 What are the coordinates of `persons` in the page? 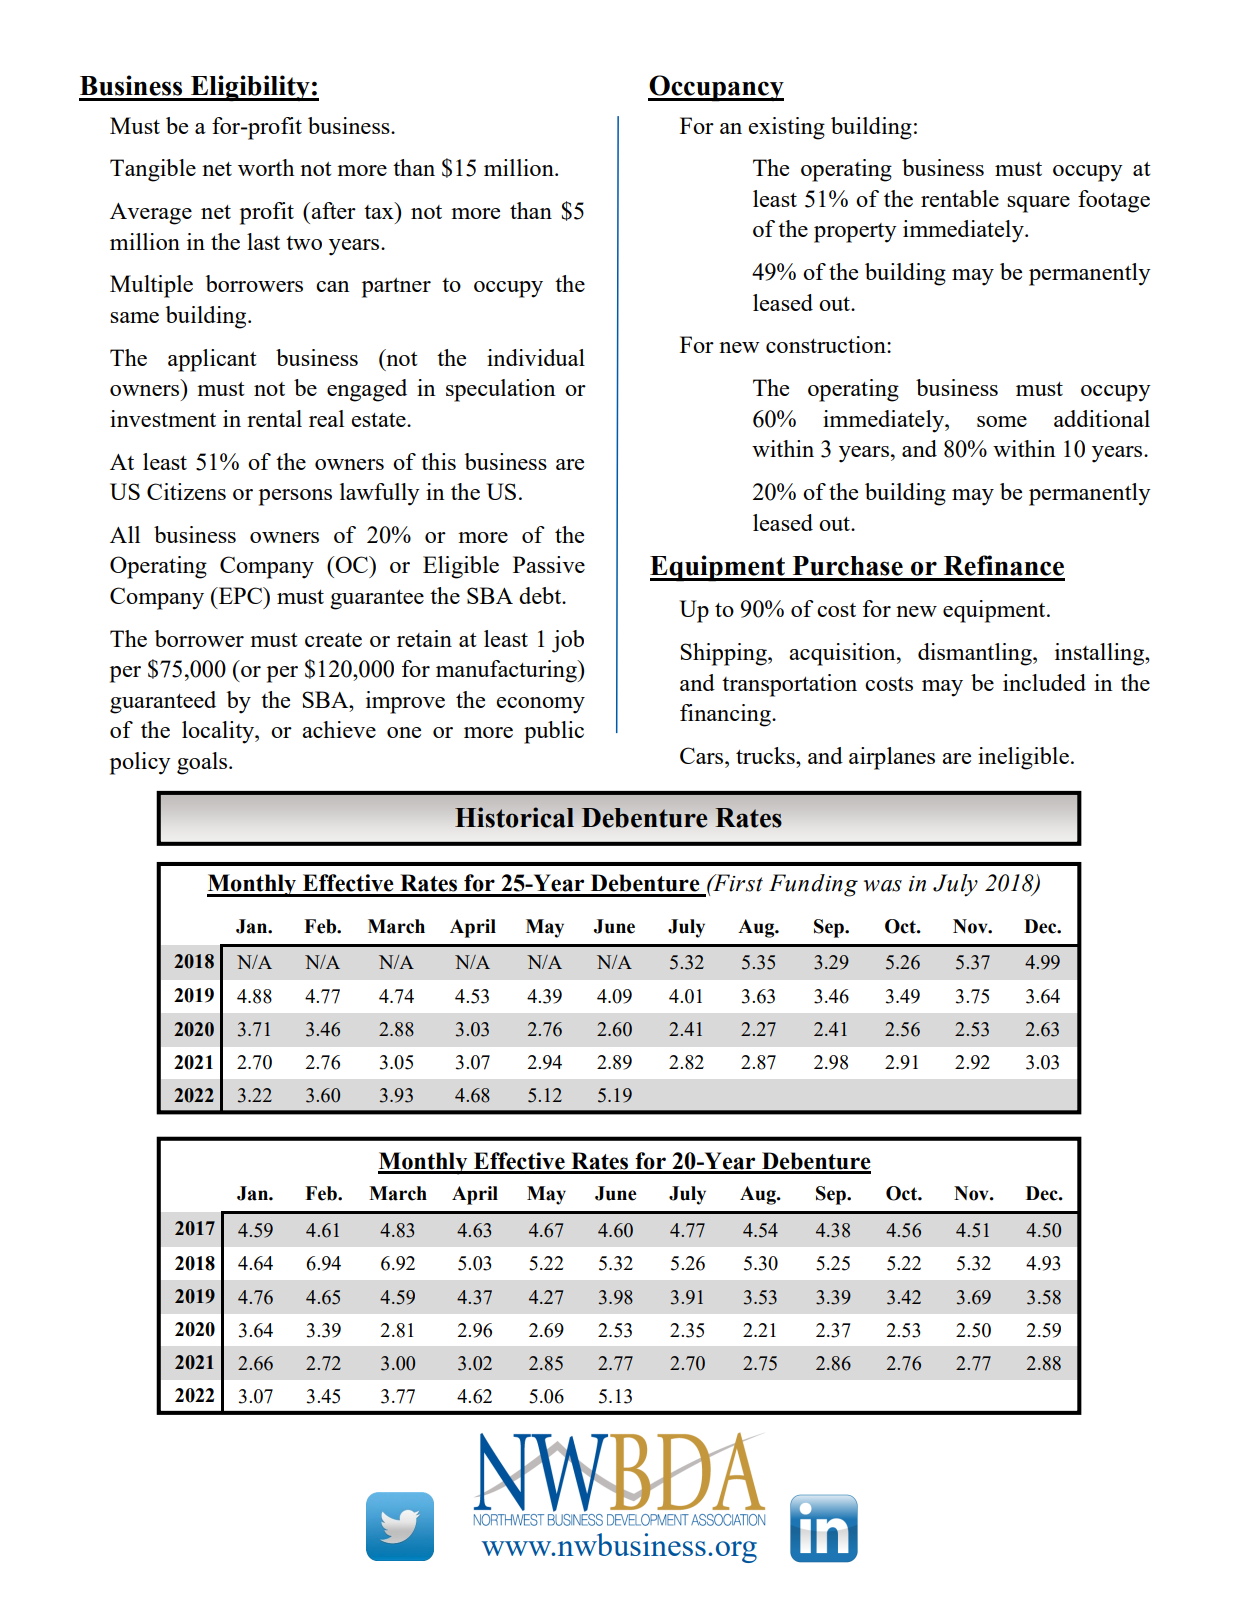 It's located at (295, 497).
